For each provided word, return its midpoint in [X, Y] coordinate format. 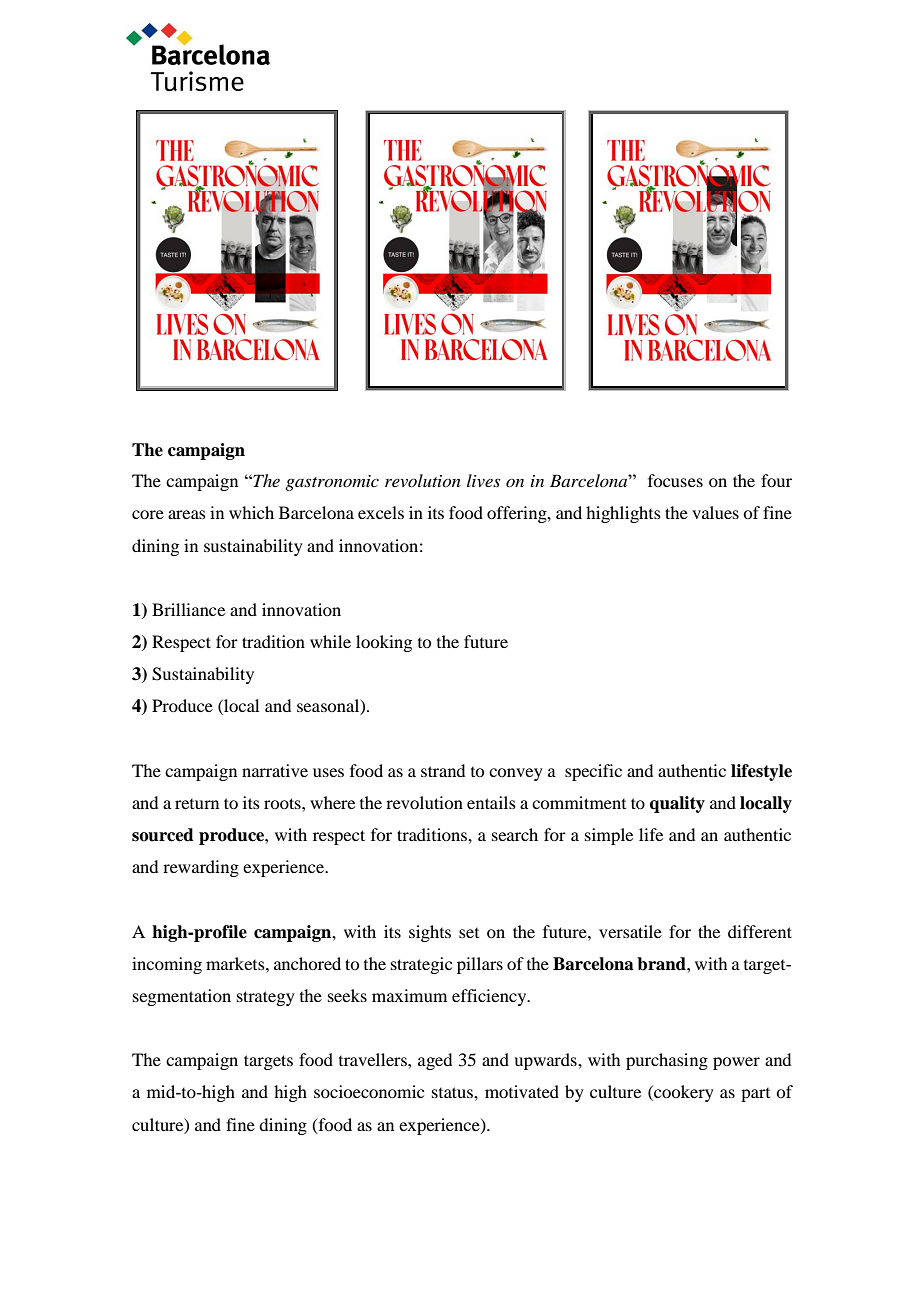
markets [236, 963]
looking [384, 643]
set [469, 933]
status [453, 1092]
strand [443, 770]
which [251, 512]
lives [483, 480]
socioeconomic [369, 1091]
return [197, 804]
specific [593, 772]
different [760, 931]
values [715, 512]
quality [677, 804]
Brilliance [188, 609]
